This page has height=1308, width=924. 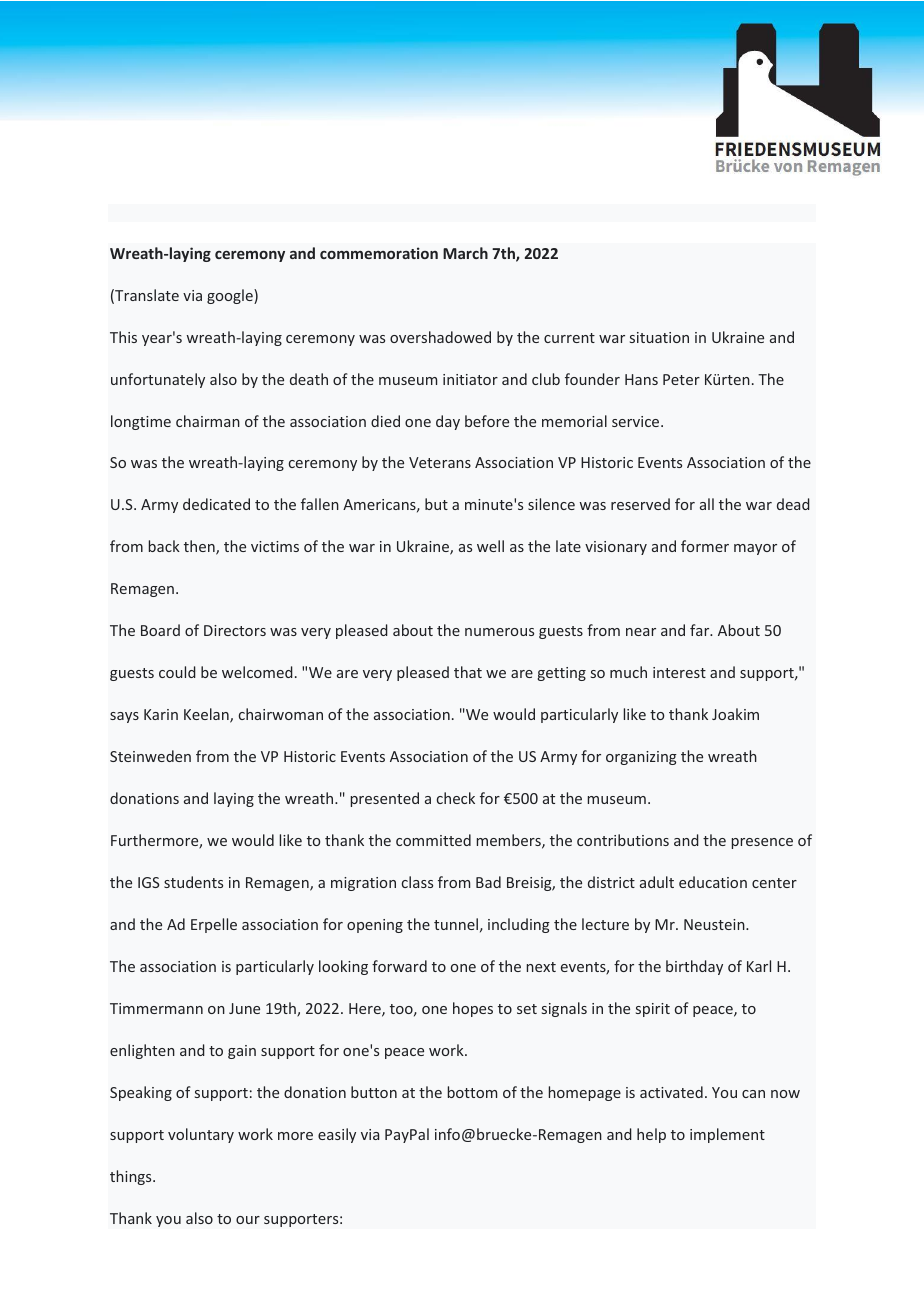 What do you see at coordinates (200, 547) in the page?
I see `then` at bounding box center [200, 547].
